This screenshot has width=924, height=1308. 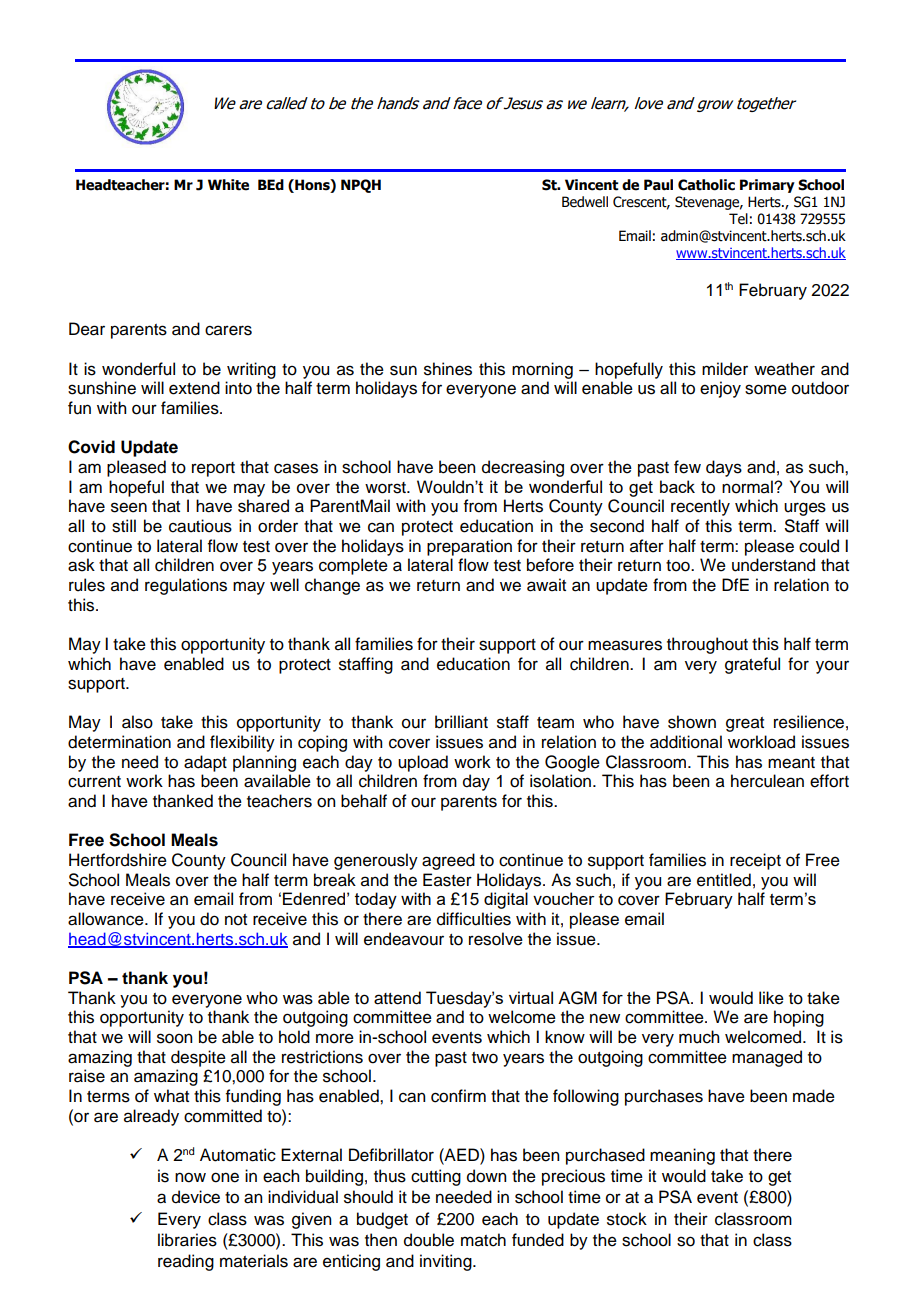 What do you see at coordinates (213, 469) in the screenshot?
I see `report` at bounding box center [213, 469].
